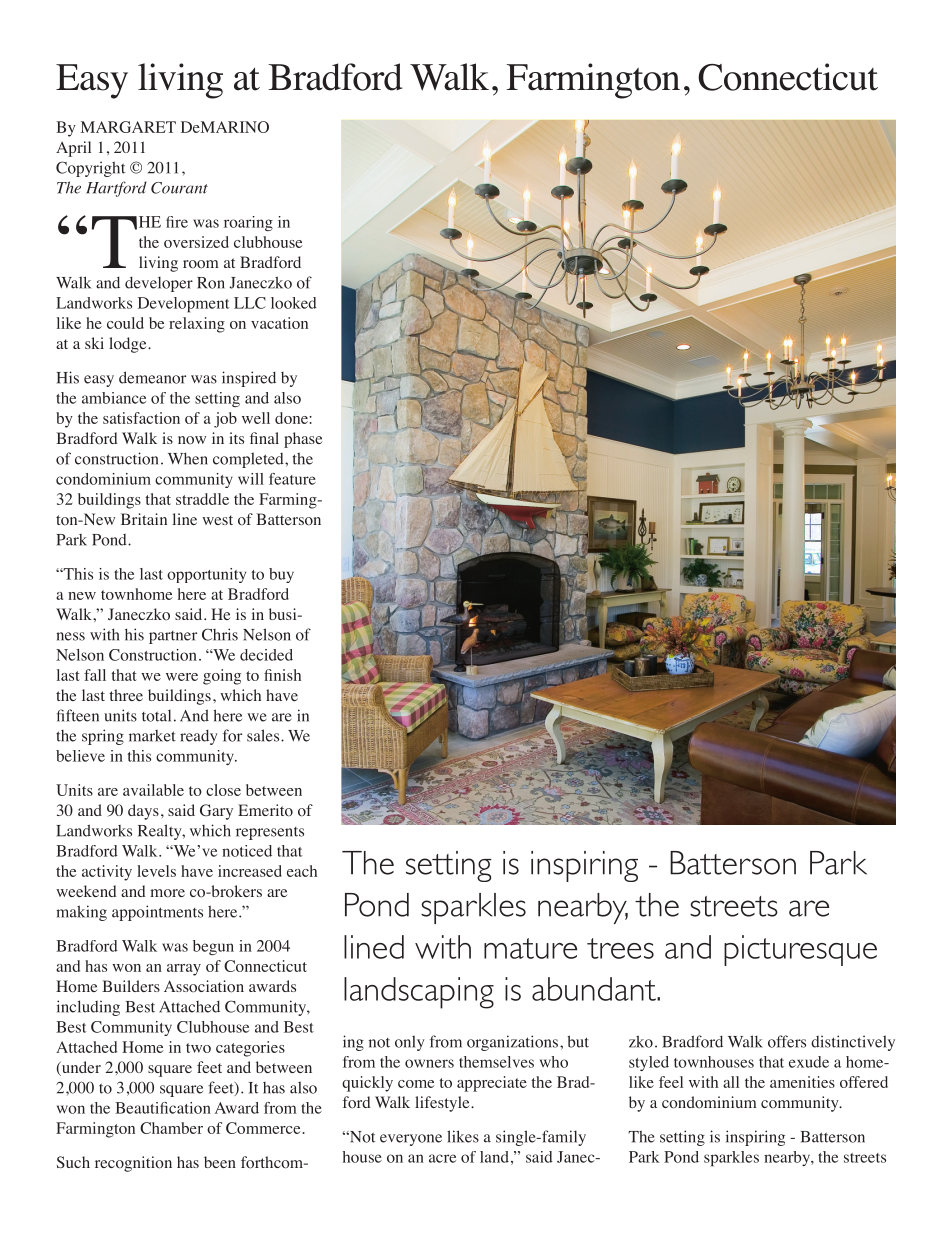  What do you see at coordinates (179, 188) in the document?
I see `Courant` at bounding box center [179, 188].
